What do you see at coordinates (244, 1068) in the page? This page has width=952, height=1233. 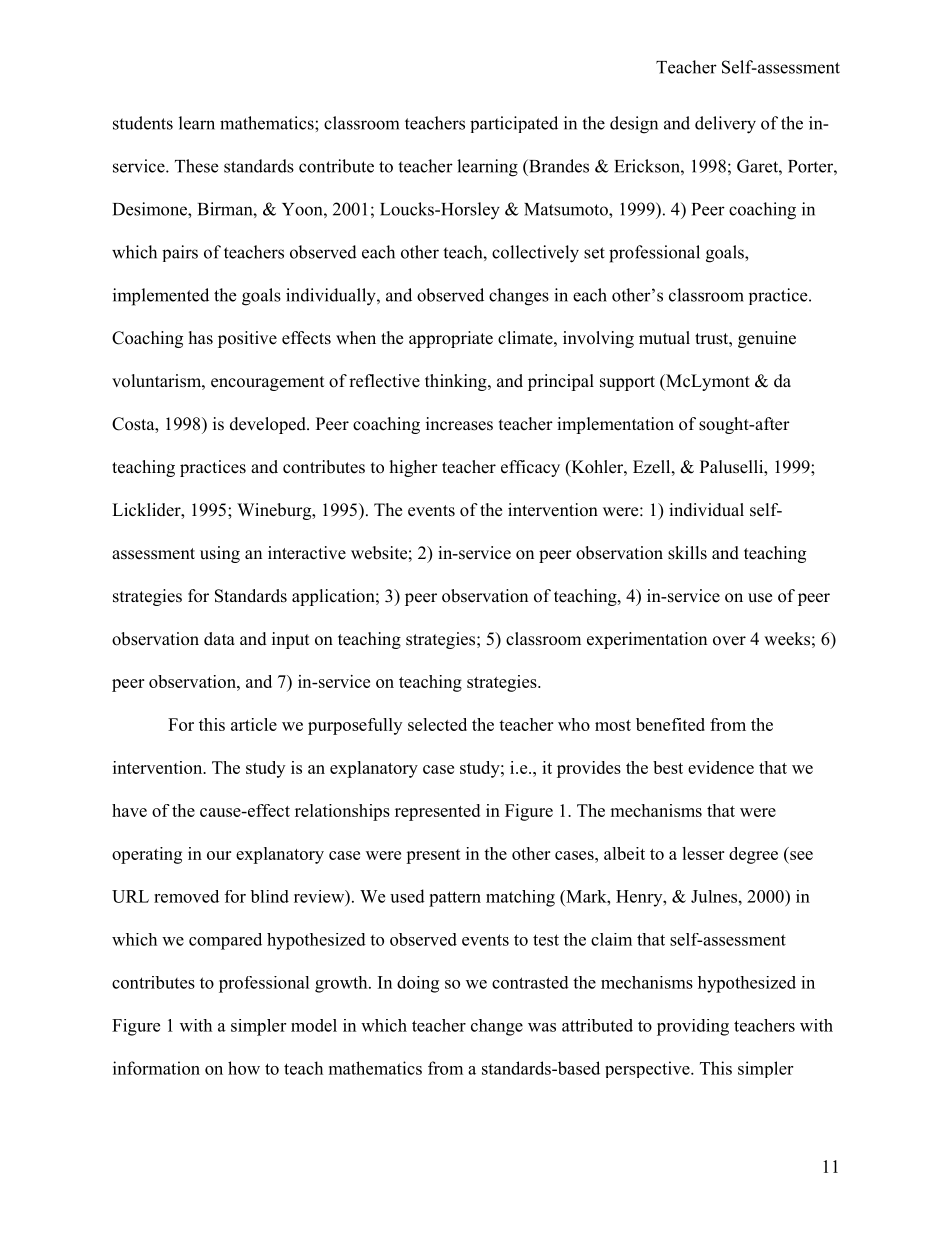 I see `how` at bounding box center [244, 1068].
